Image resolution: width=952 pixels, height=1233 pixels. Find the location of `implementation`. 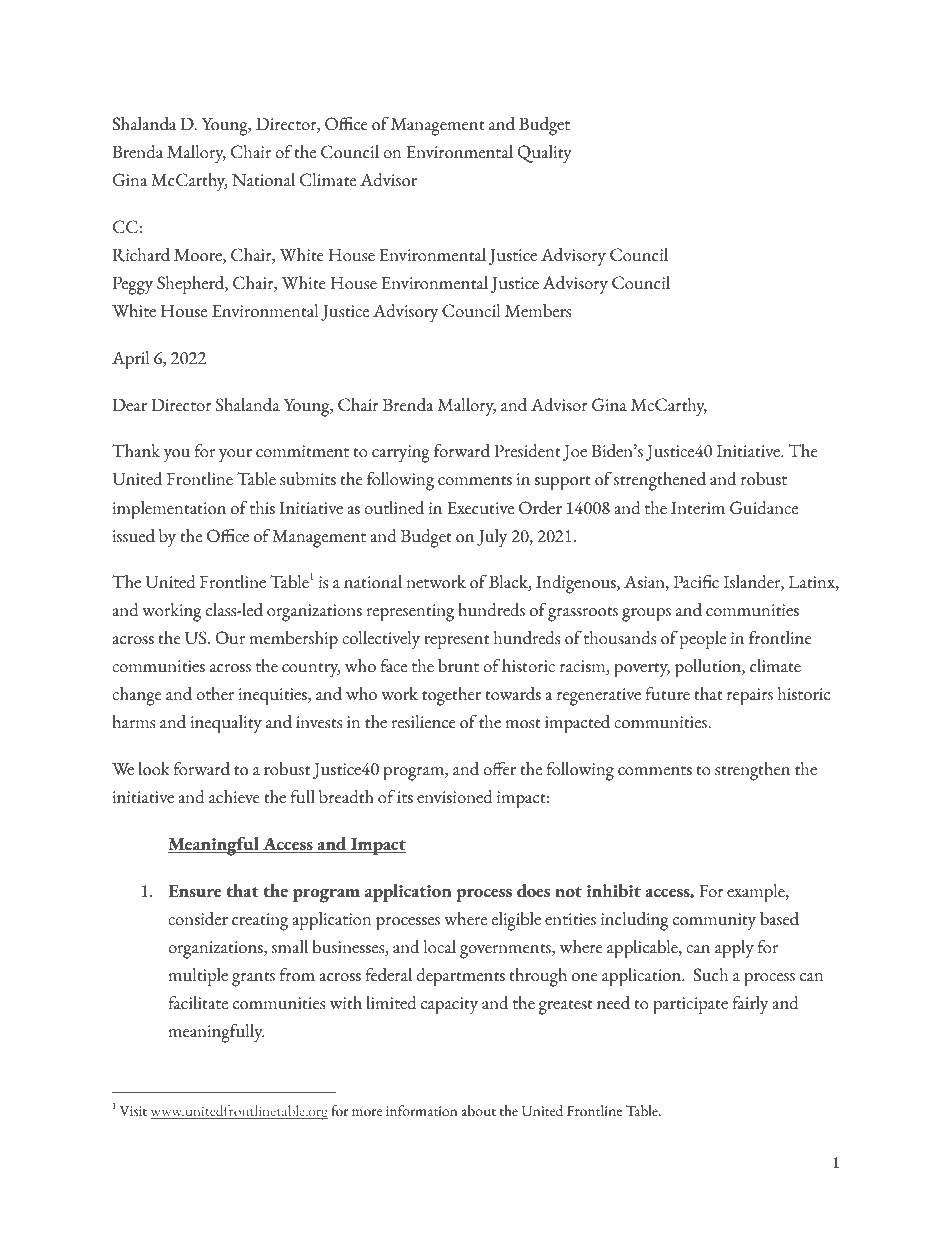

implementation is located at coordinates (169, 510).
